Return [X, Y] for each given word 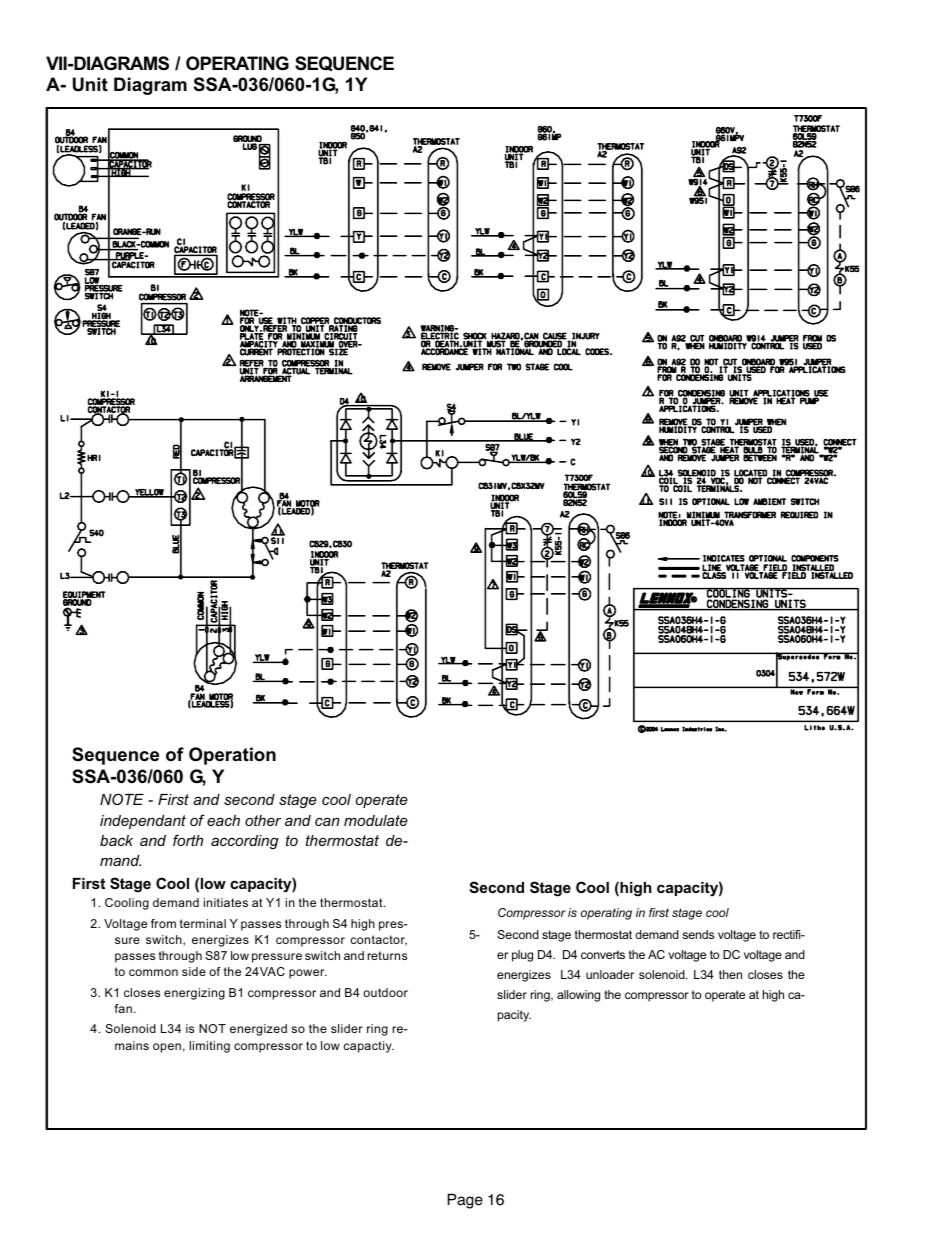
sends [698, 934]
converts [603, 954]
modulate [376, 820]
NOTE [122, 799]
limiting [209, 1047]
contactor [379, 940]
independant [143, 822]
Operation [232, 756]
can [327, 821]
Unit [90, 84]
